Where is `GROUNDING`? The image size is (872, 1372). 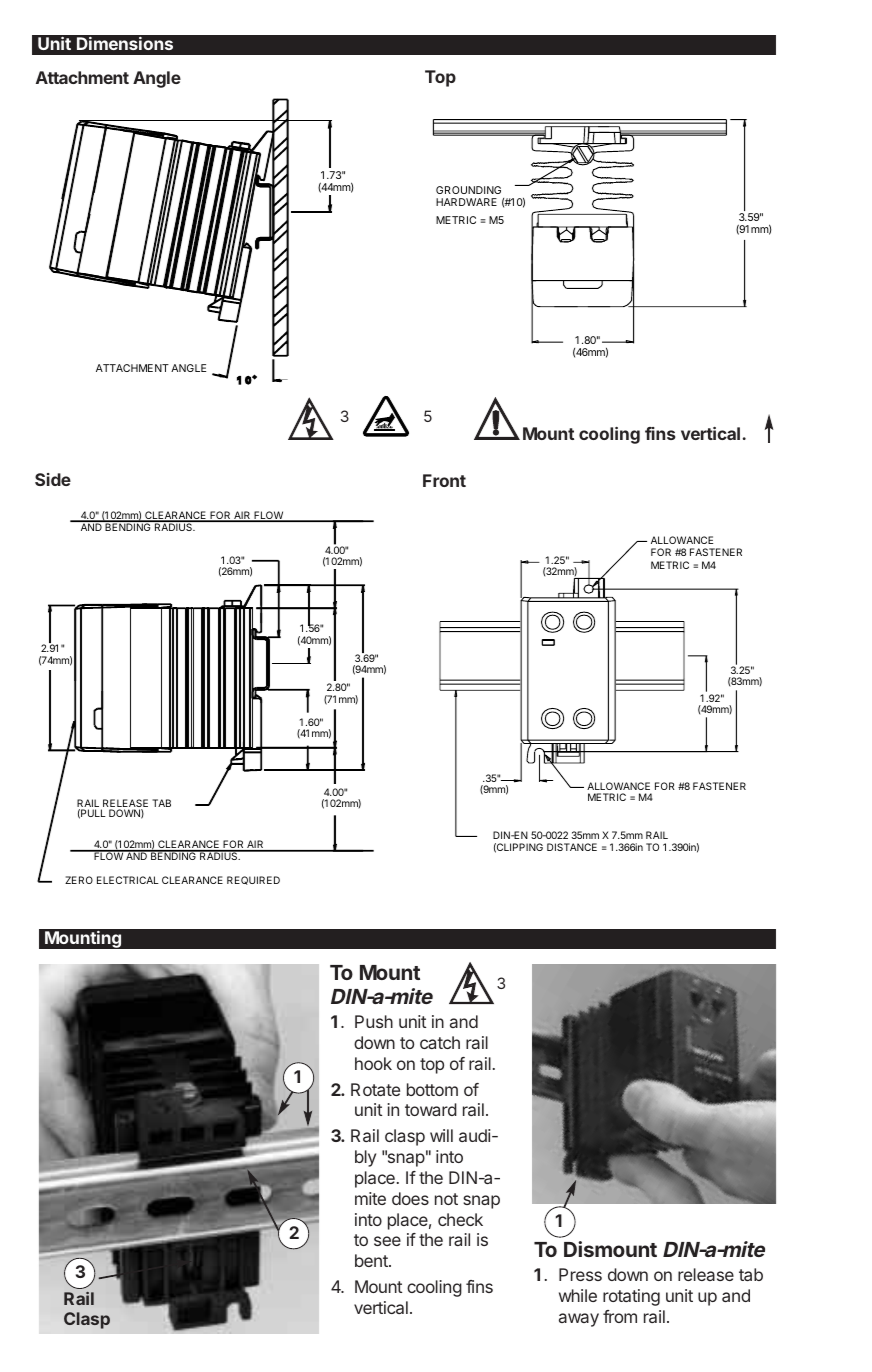
GROUNDING is located at coordinates (468, 190).
